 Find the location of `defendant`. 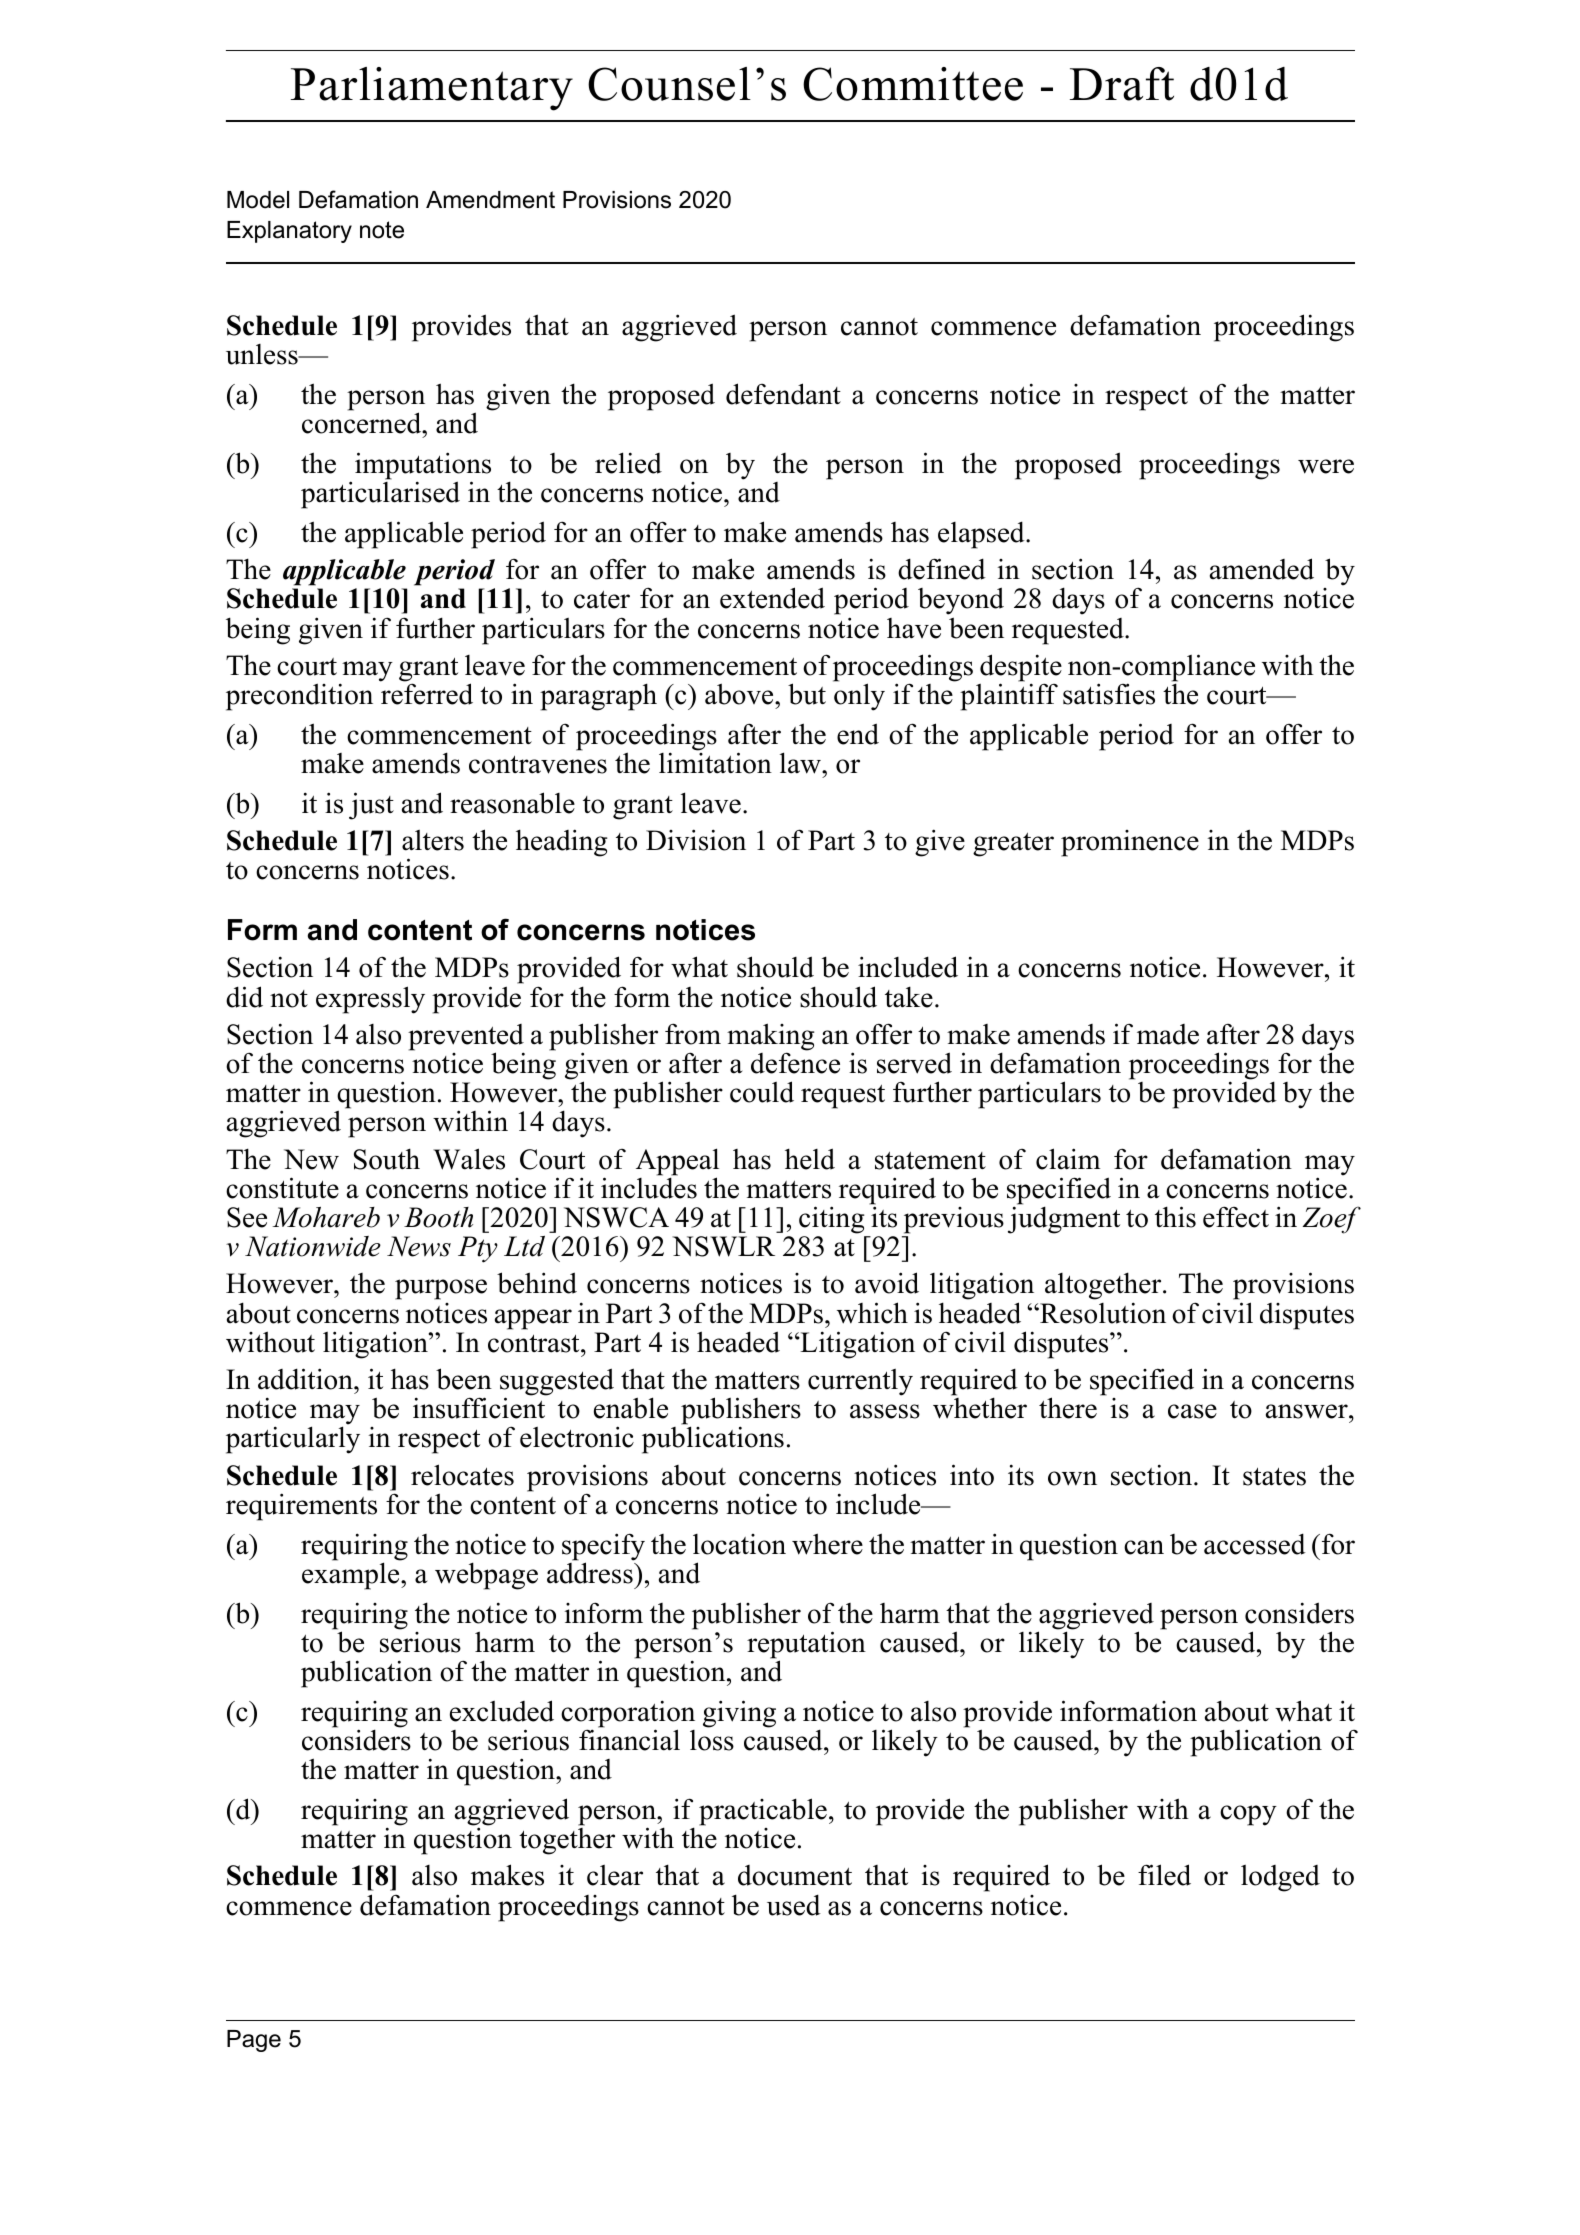

defendant is located at coordinates (783, 394).
